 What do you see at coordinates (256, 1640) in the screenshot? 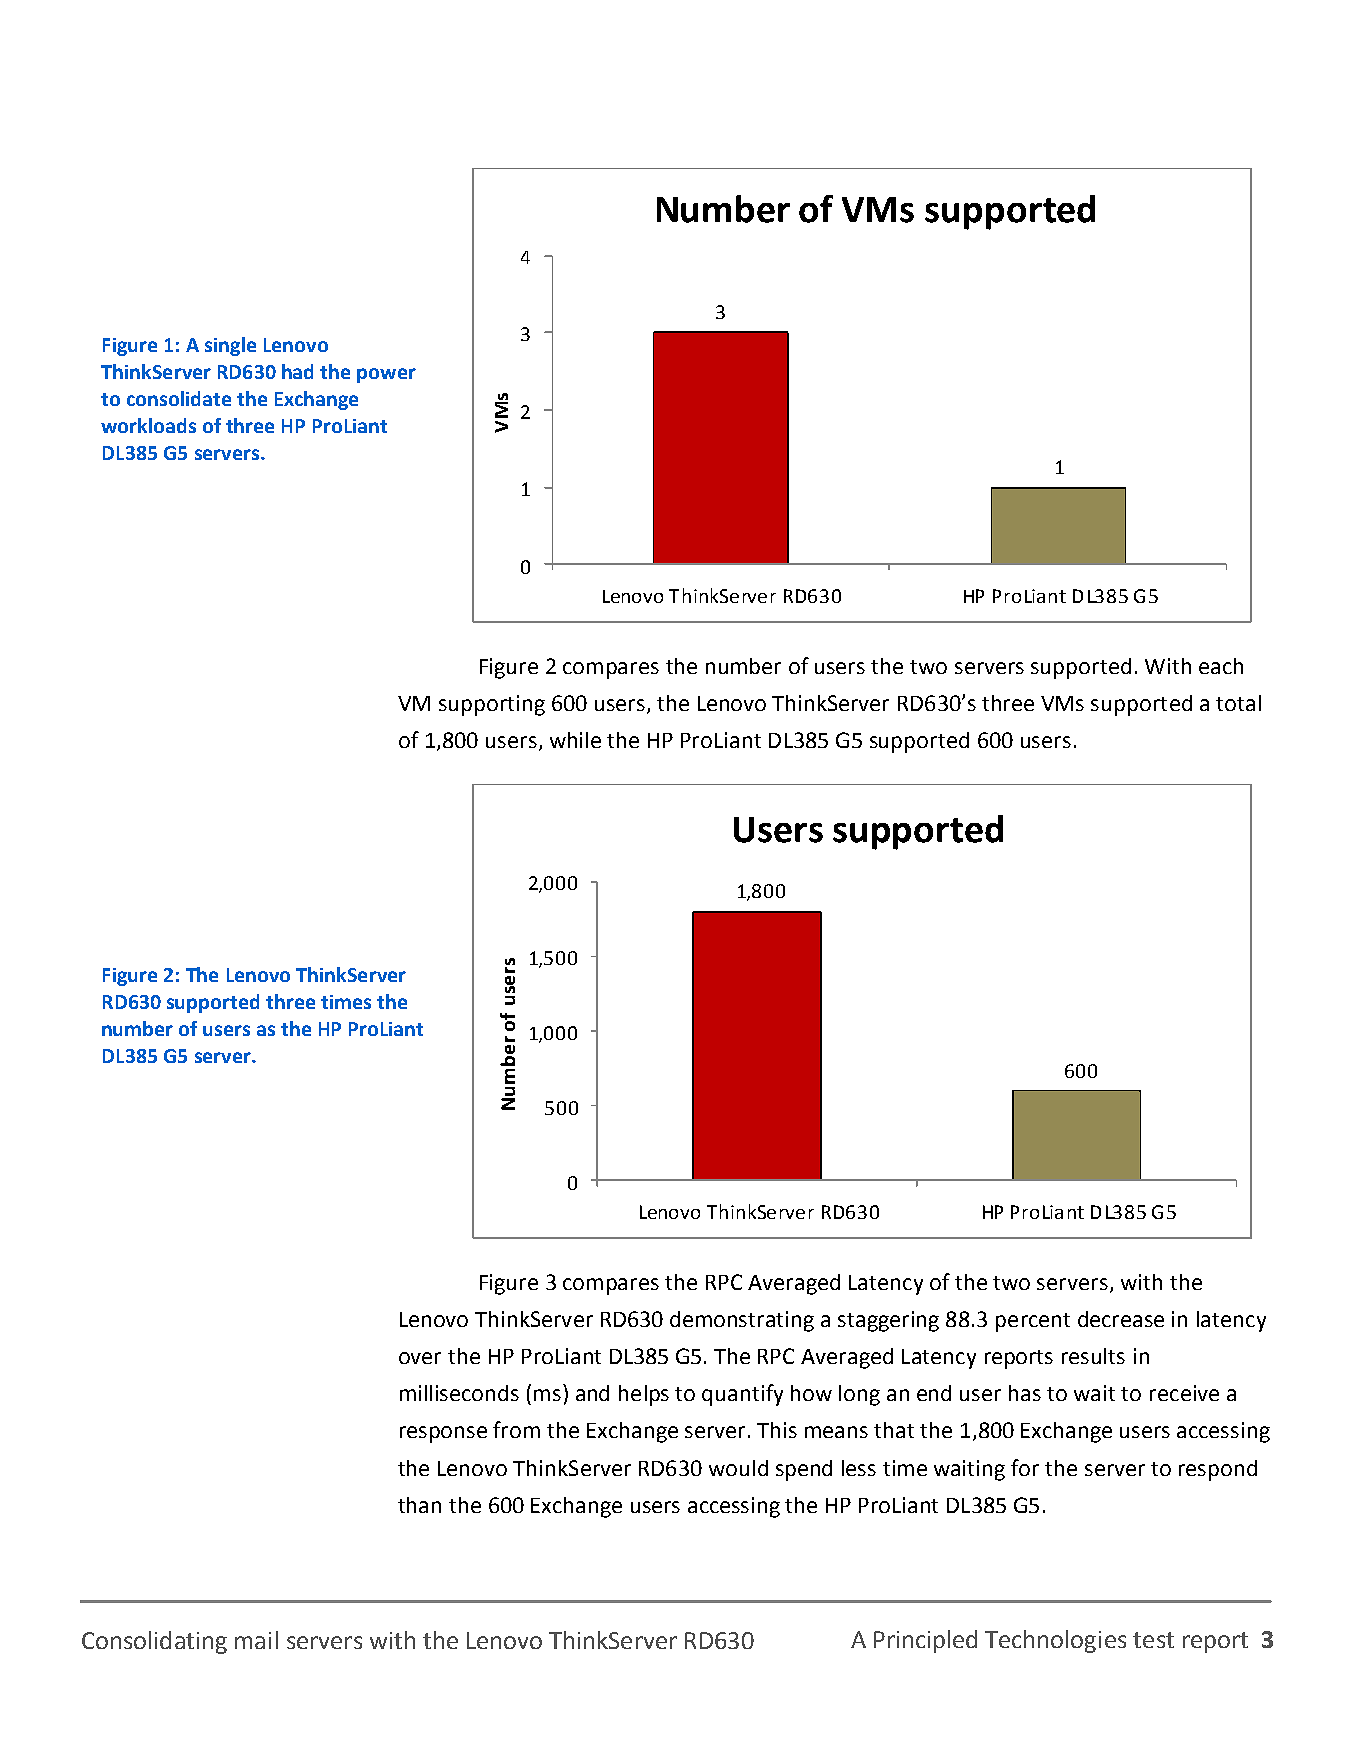
I see `mail` at bounding box center [256, 1640].
